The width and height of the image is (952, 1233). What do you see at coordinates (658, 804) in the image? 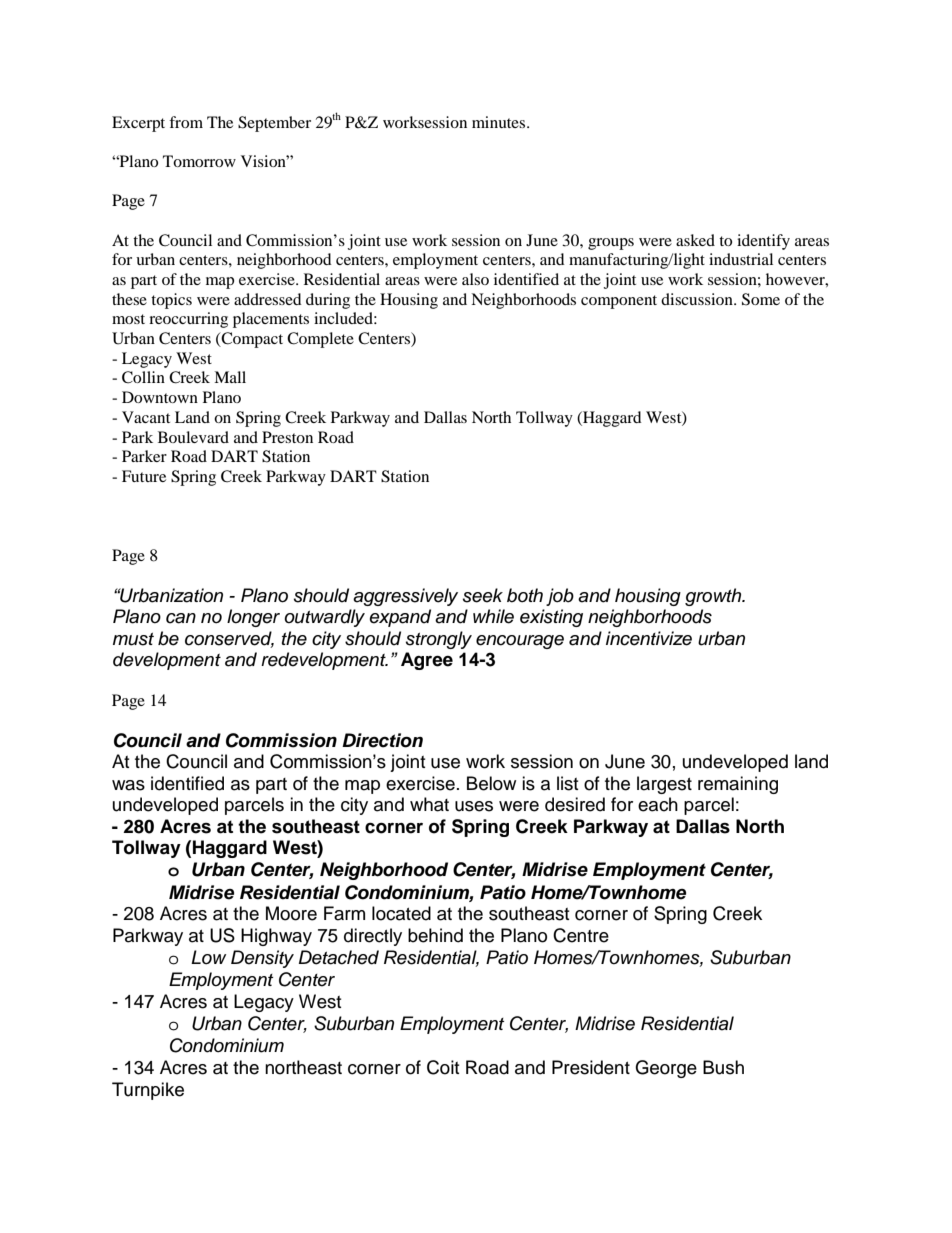
I see `each` at bounding box center [658, 804].
